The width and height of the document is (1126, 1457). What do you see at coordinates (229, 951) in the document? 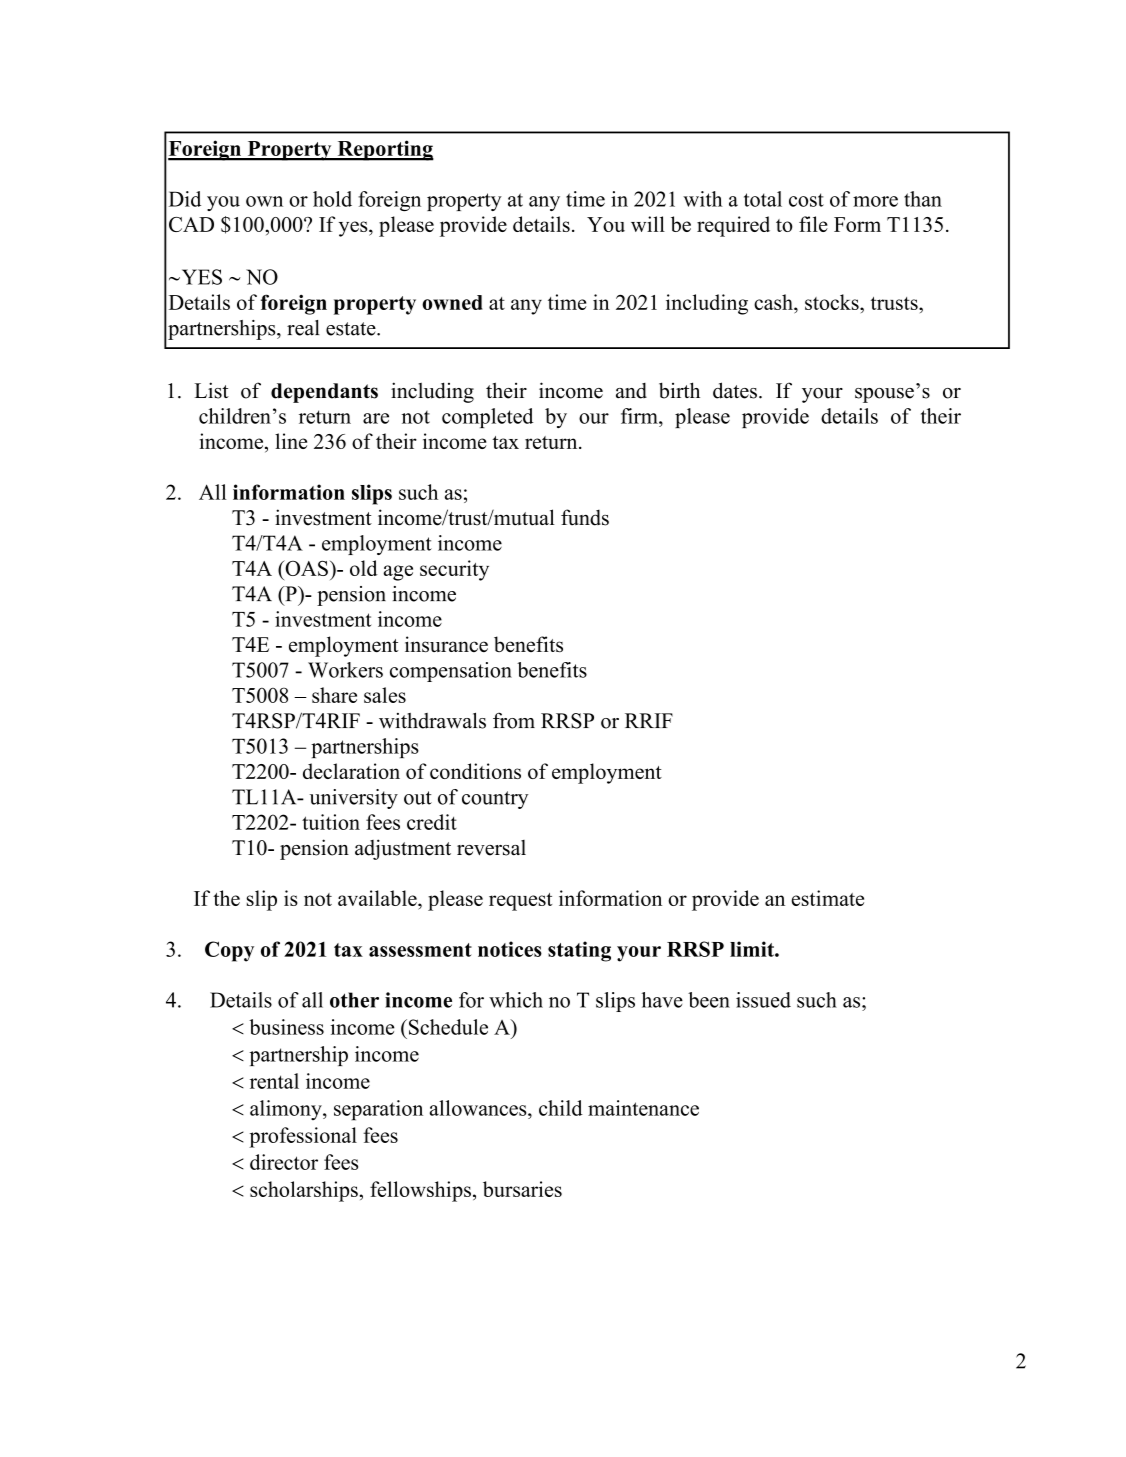
I see `Copy` at bounding box center [229, 951].
